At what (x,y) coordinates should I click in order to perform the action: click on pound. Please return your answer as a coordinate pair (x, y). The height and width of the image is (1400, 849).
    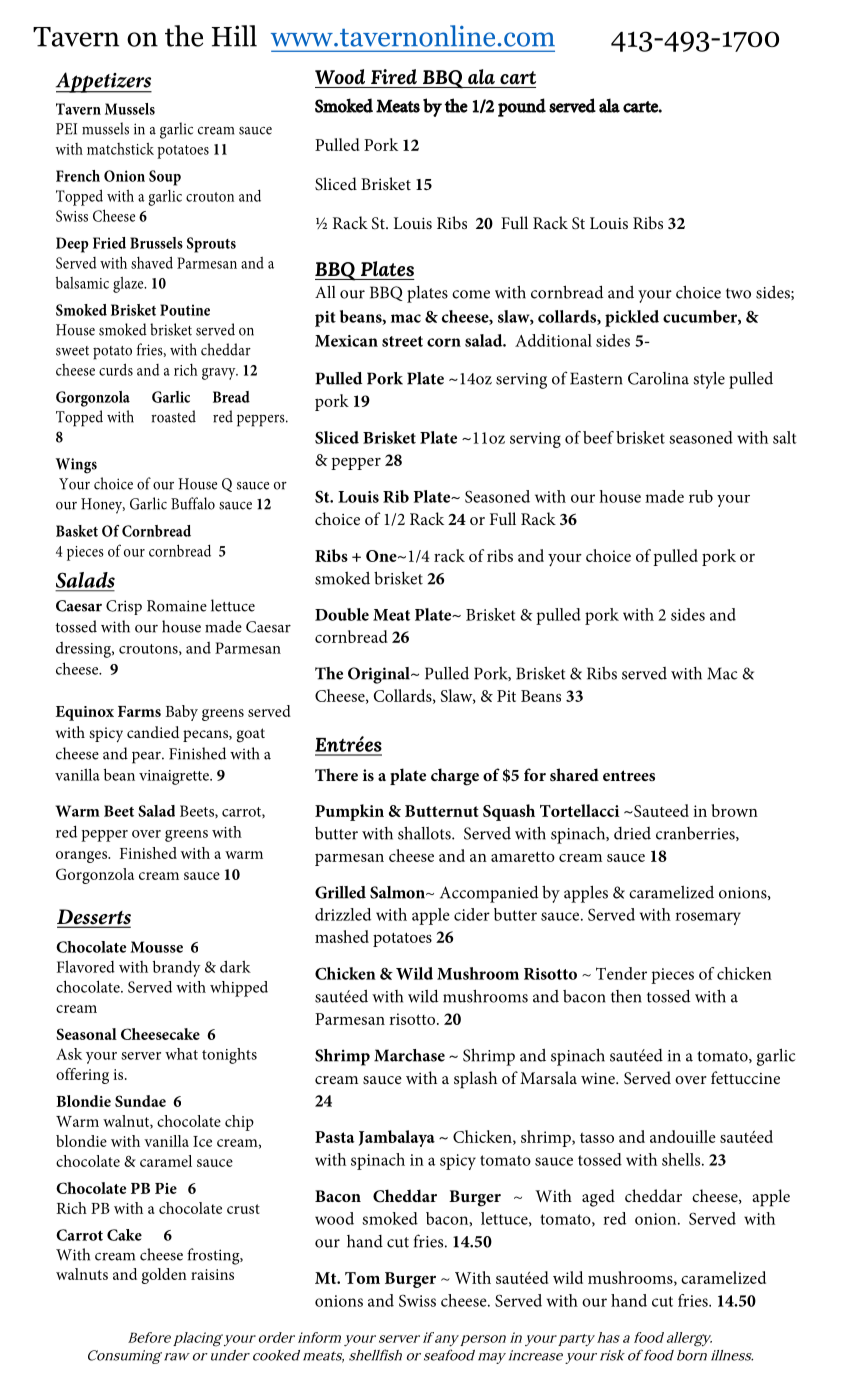
    Looking at the image, I should click on (522, 107).
